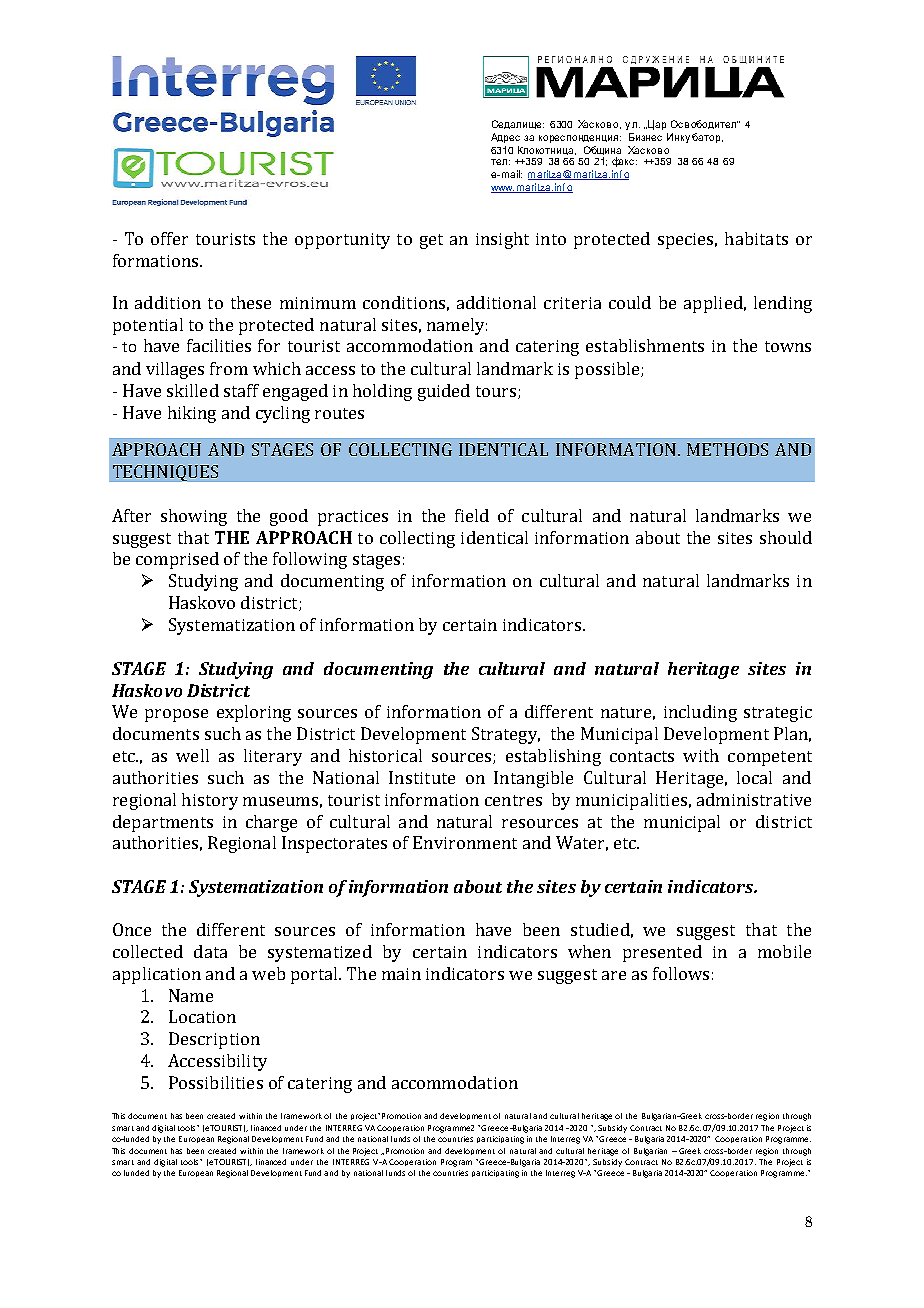  Describe the element at coordinates (431, 241) in the page. I see `get` at that location.
